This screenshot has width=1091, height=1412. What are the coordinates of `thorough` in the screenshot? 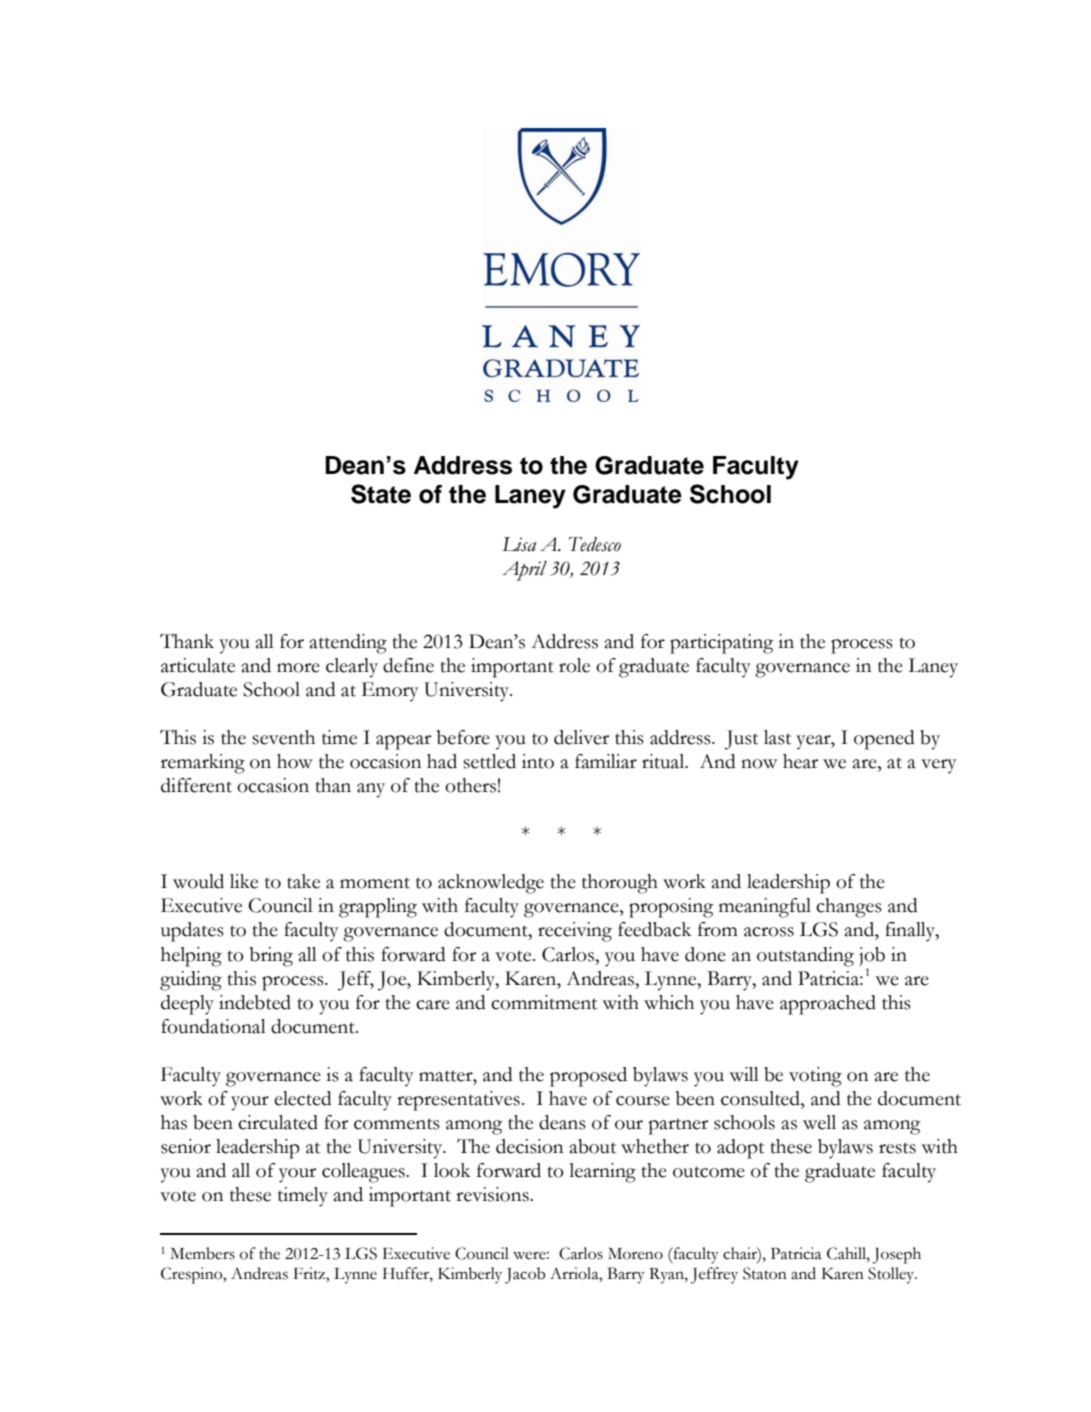 It's located at (620, 884).
